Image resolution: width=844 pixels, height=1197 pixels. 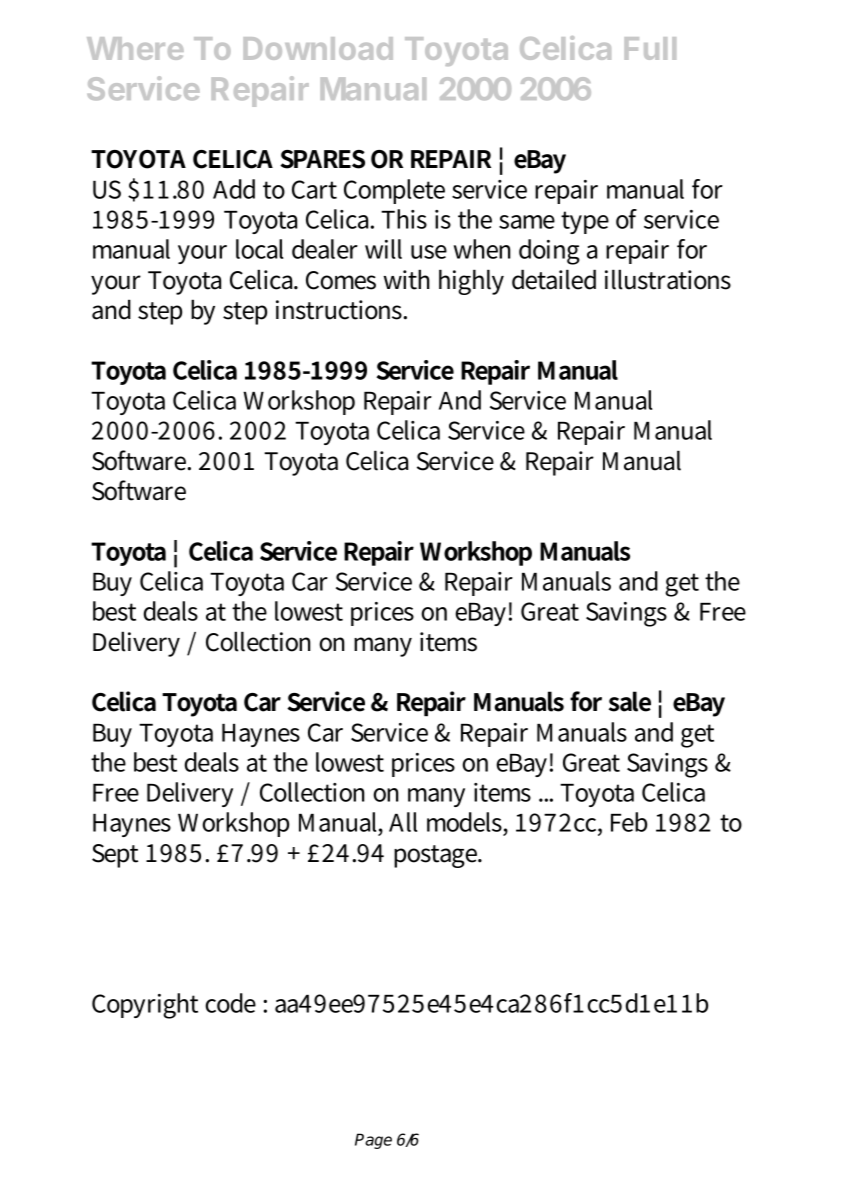 I want to click on detailed, so click(x=554, y=279).
